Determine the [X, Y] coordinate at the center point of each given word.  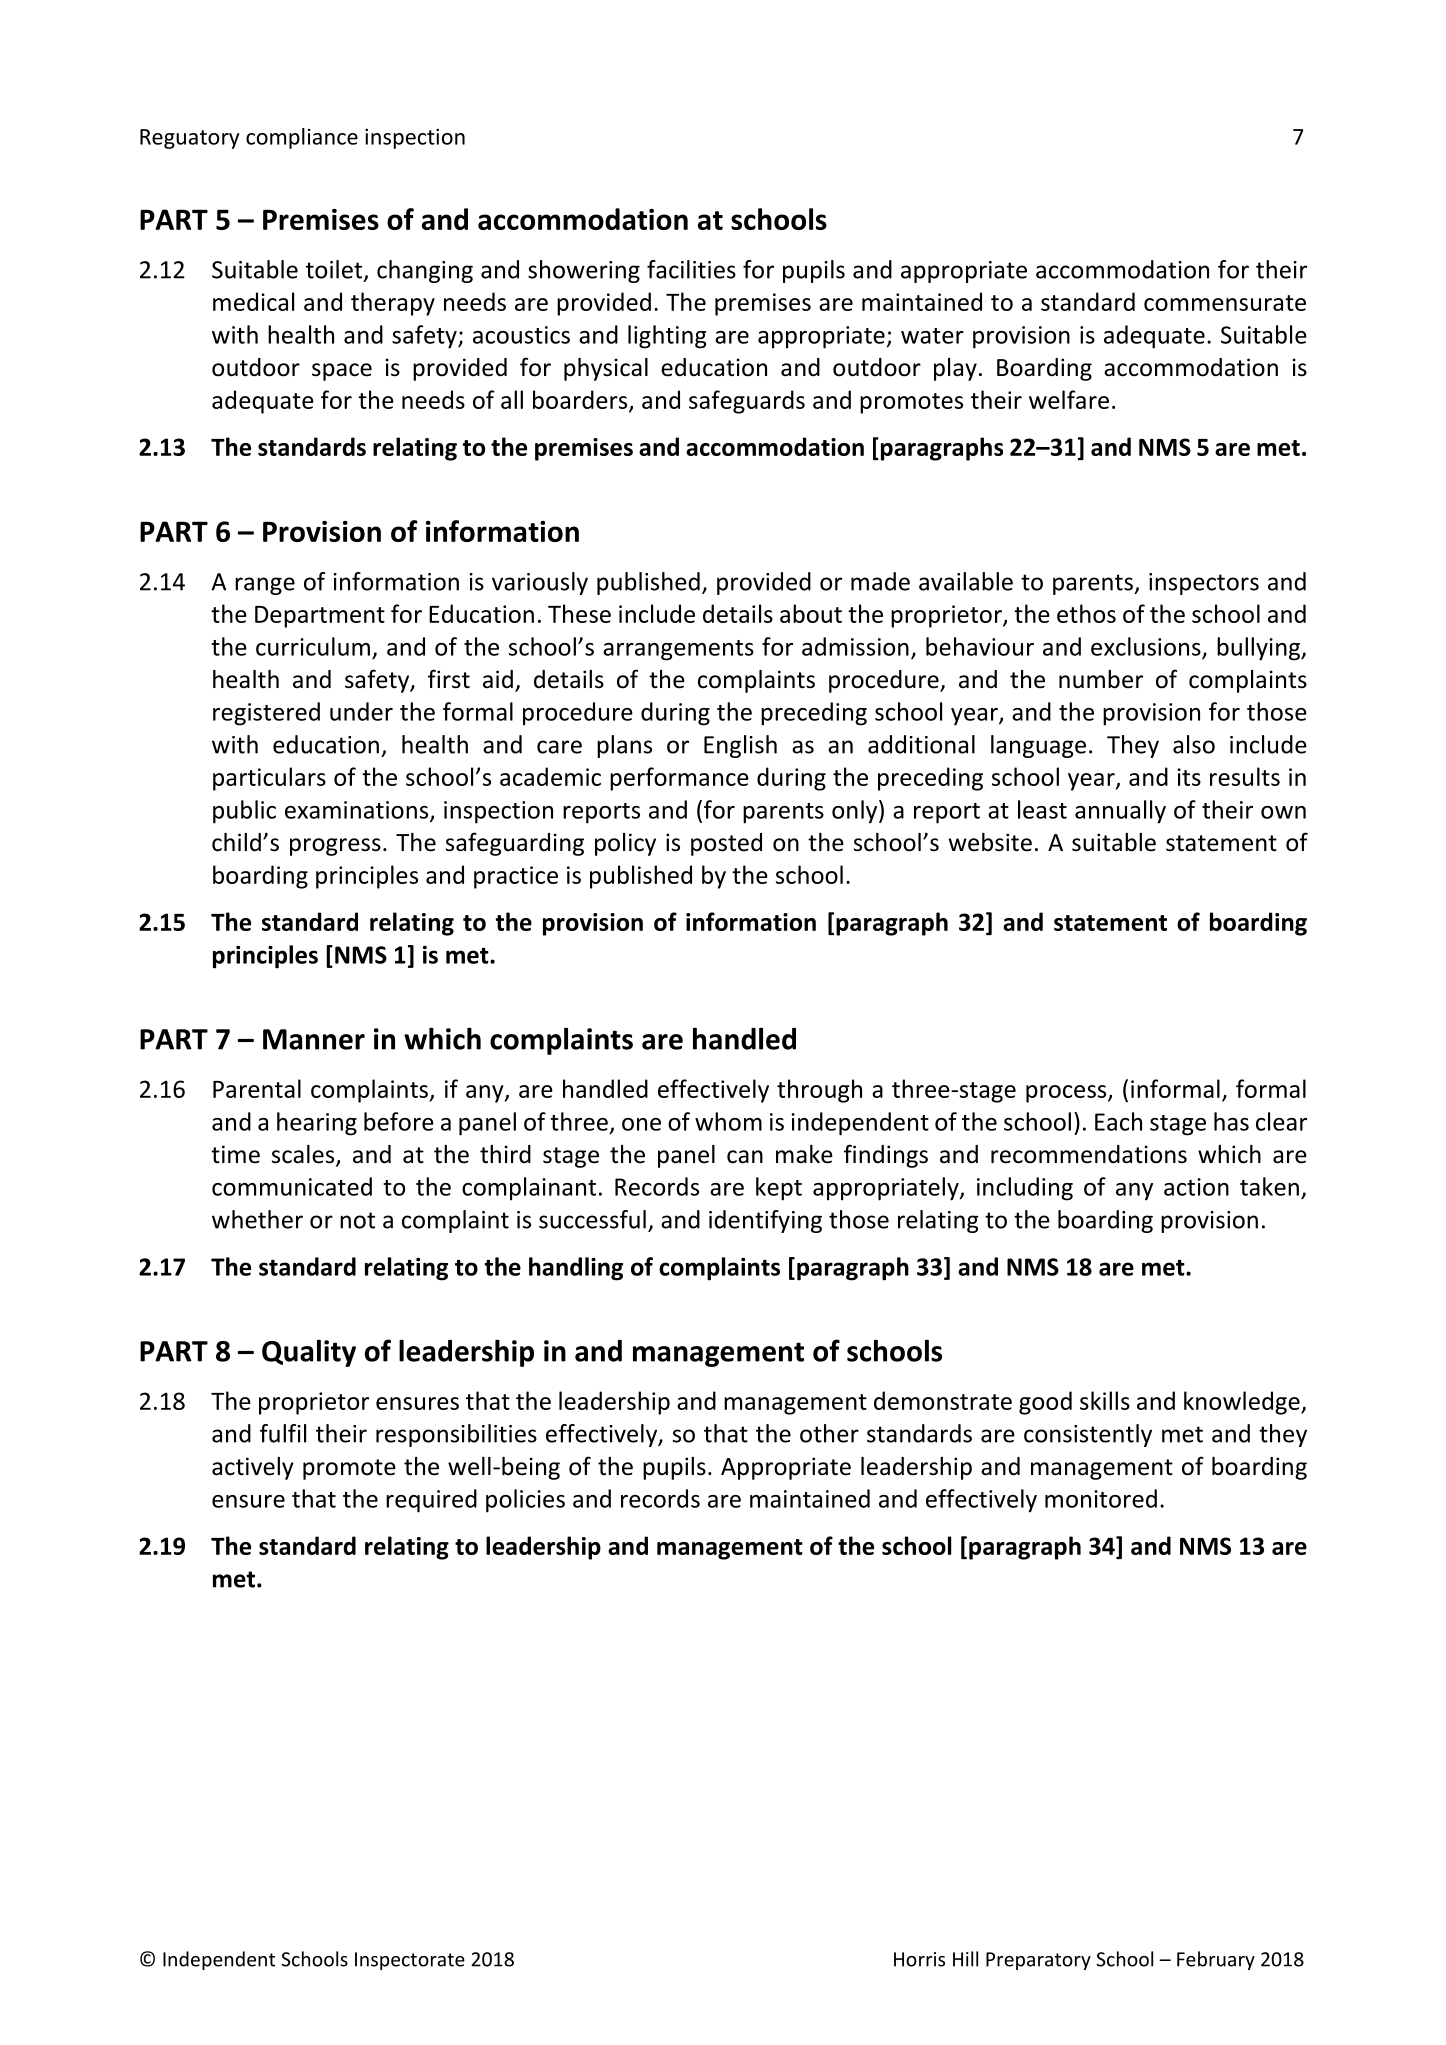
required [431, 1501]
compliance [302, 138]
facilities [691, 269]
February [1216, 1960]
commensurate [1225, 303]
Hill [965, 1959]
